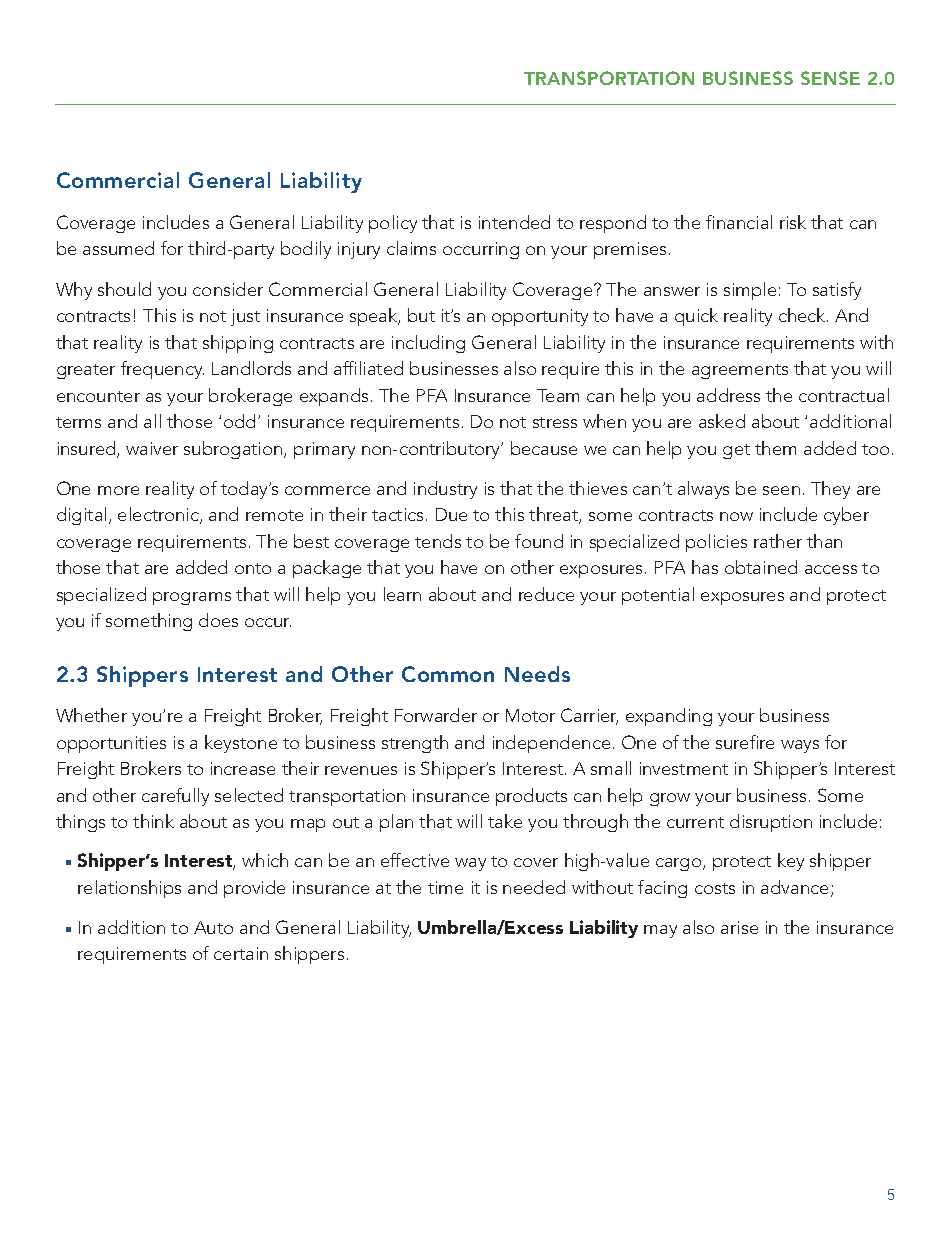 The width and height of the screenshot is (952, 1233). Describe the element at coordinates (428, 344) in the screenshot. I see `including` at that location.
